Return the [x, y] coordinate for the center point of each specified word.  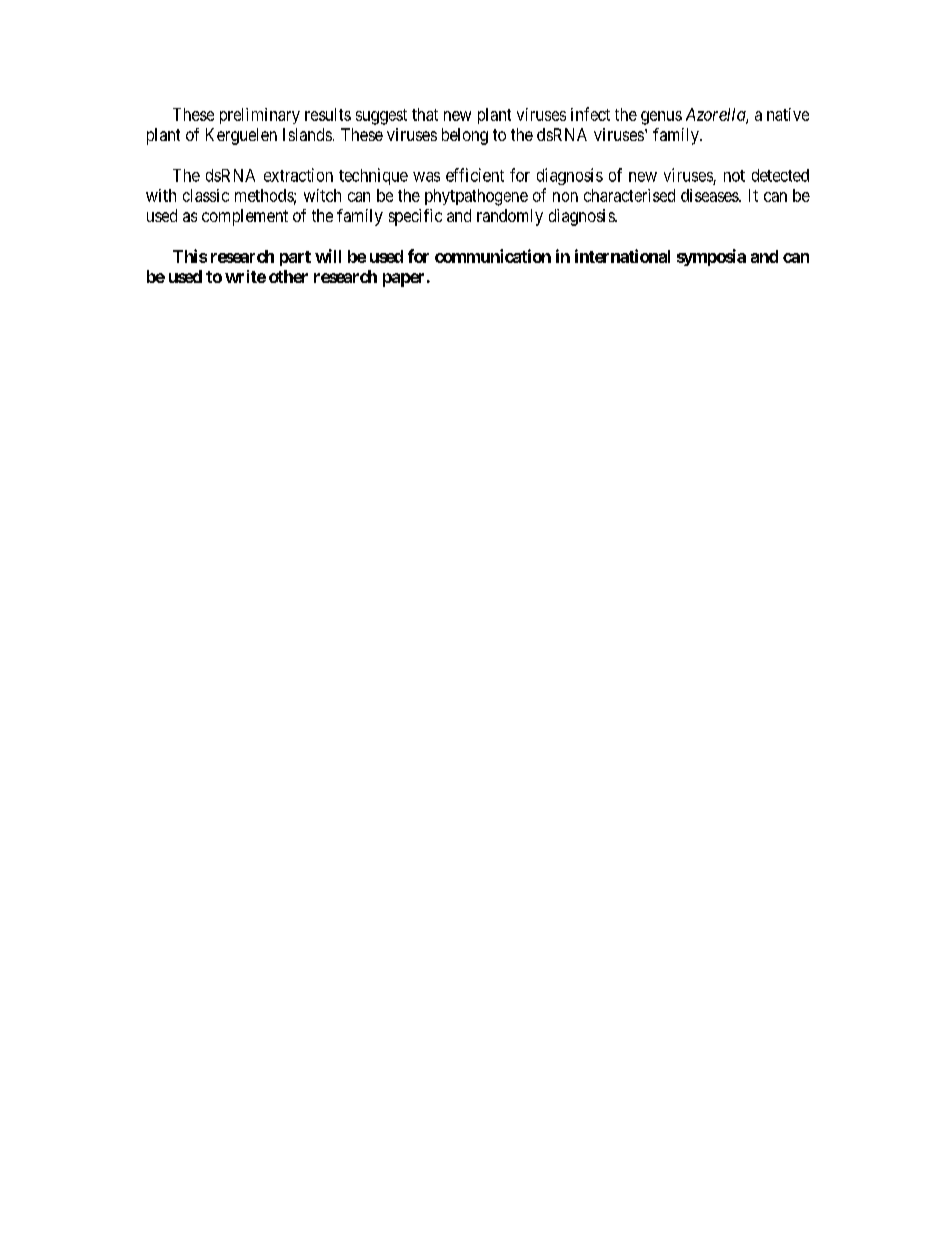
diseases [710, 195]
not [734, 176]
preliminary [260, 116]
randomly [510, 217]
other [288, 276]
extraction [298, 175]
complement [245, 217]
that [425, 114]
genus [661, 118]
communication [493, 256]
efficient [475, 175]
